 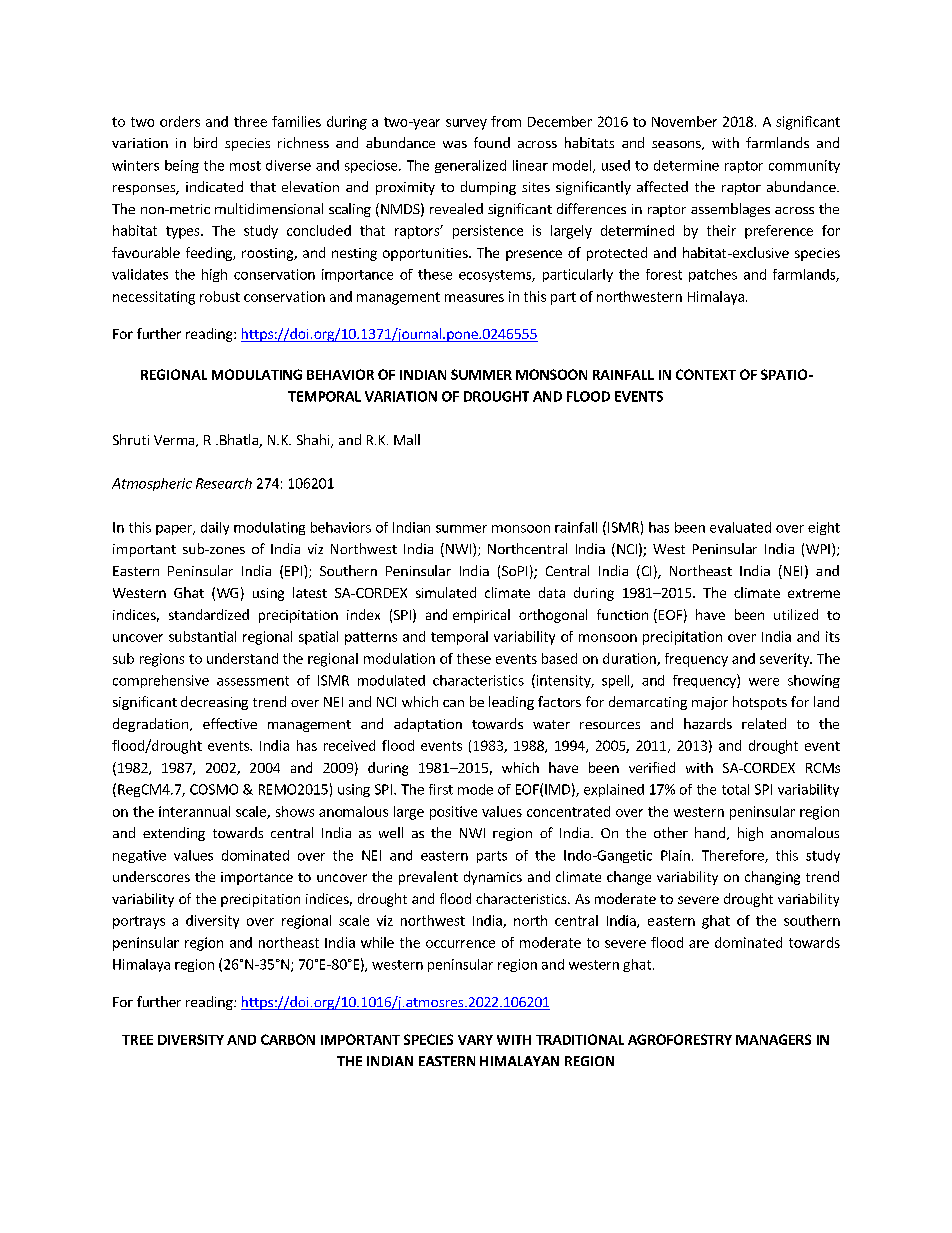 What do you see at coordinates (740, 527) in the screenshot?
I see `evaluated` at bounding box center [740, 527].
